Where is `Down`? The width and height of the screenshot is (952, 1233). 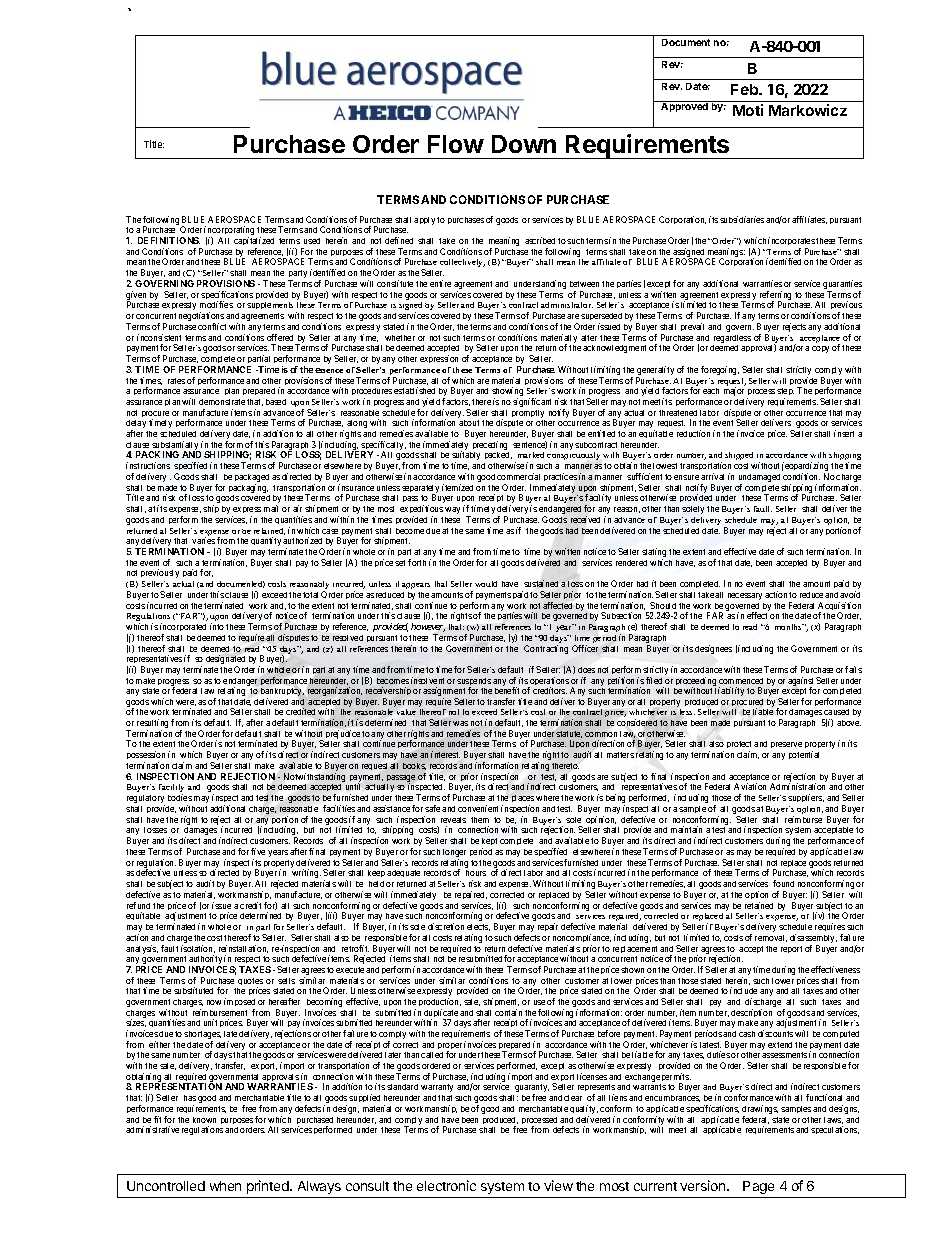
Down is located at coordinates (524, 144).
